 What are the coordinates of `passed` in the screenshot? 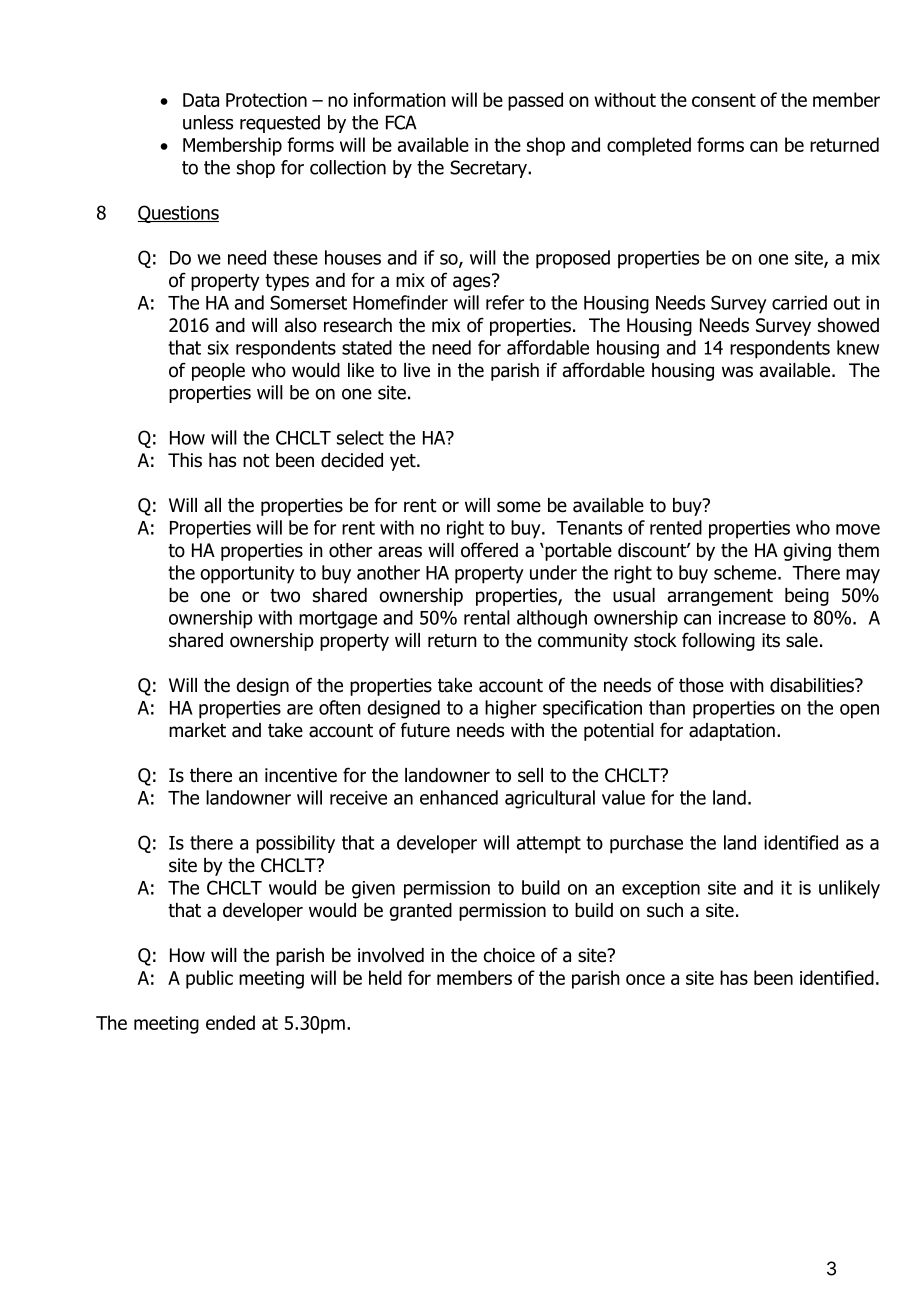 It's located at (535, 101).
